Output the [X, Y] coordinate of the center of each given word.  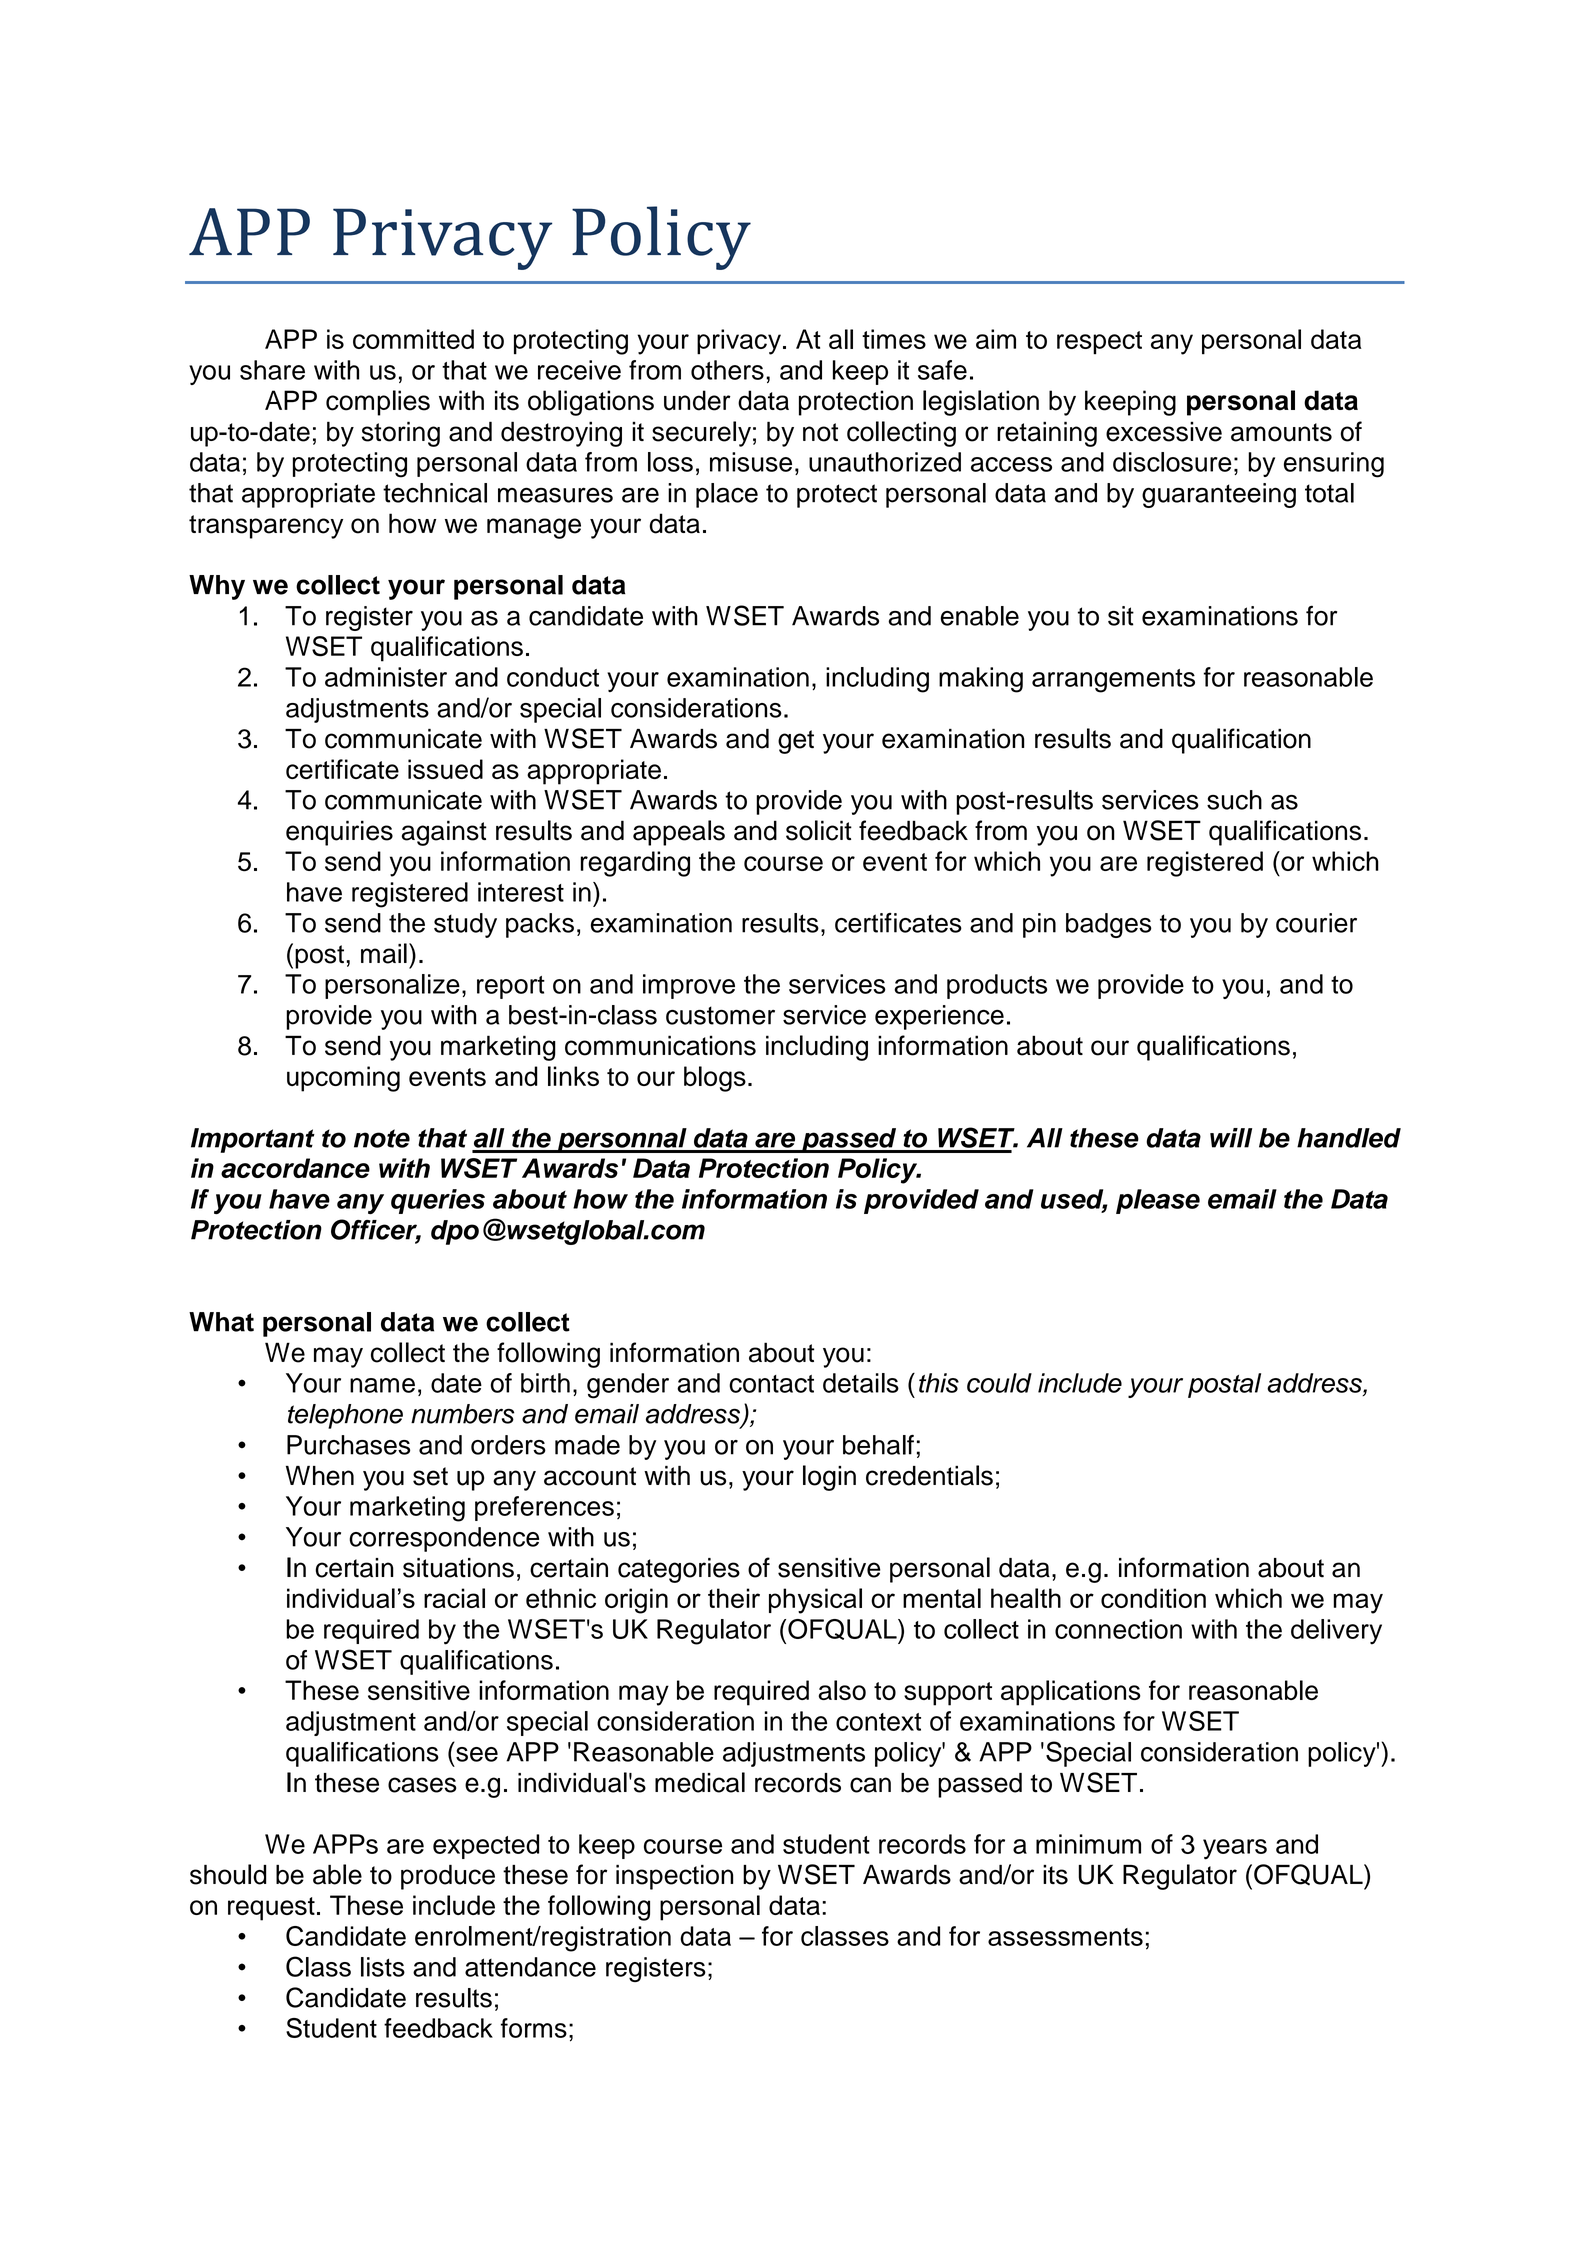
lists [383, 1967]
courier [1316, 923]
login [829, 1478]
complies [378, 403]
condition [1153, 1598]
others [727, 370]
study [465, 925]
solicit [819, 830]
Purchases [348, 1445]
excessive [1164, 431]
